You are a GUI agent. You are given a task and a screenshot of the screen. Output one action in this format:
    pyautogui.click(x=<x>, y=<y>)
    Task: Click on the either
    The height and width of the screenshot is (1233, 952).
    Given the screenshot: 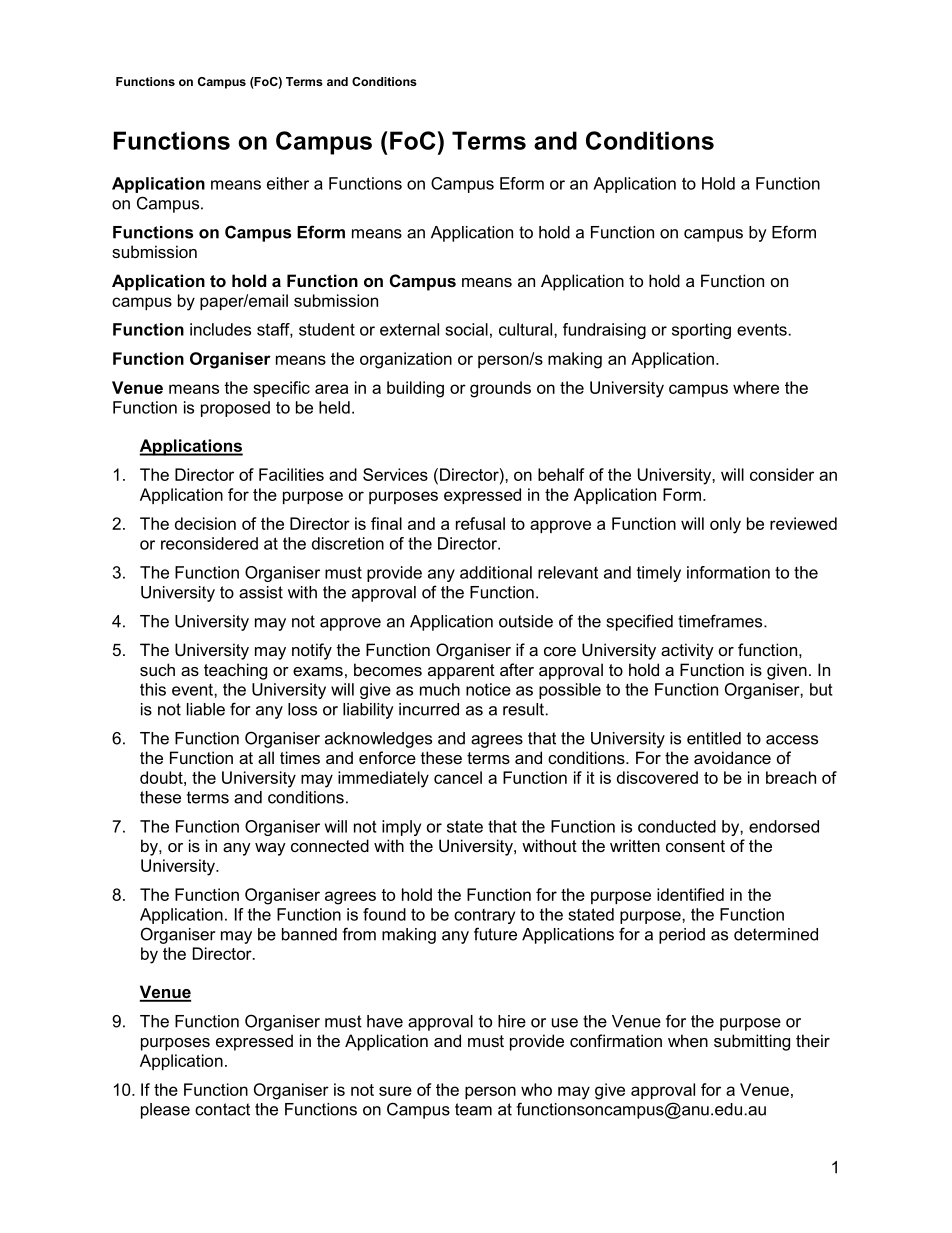 What is the action you would take?
    pyautogui.click(x=288, y=183)
